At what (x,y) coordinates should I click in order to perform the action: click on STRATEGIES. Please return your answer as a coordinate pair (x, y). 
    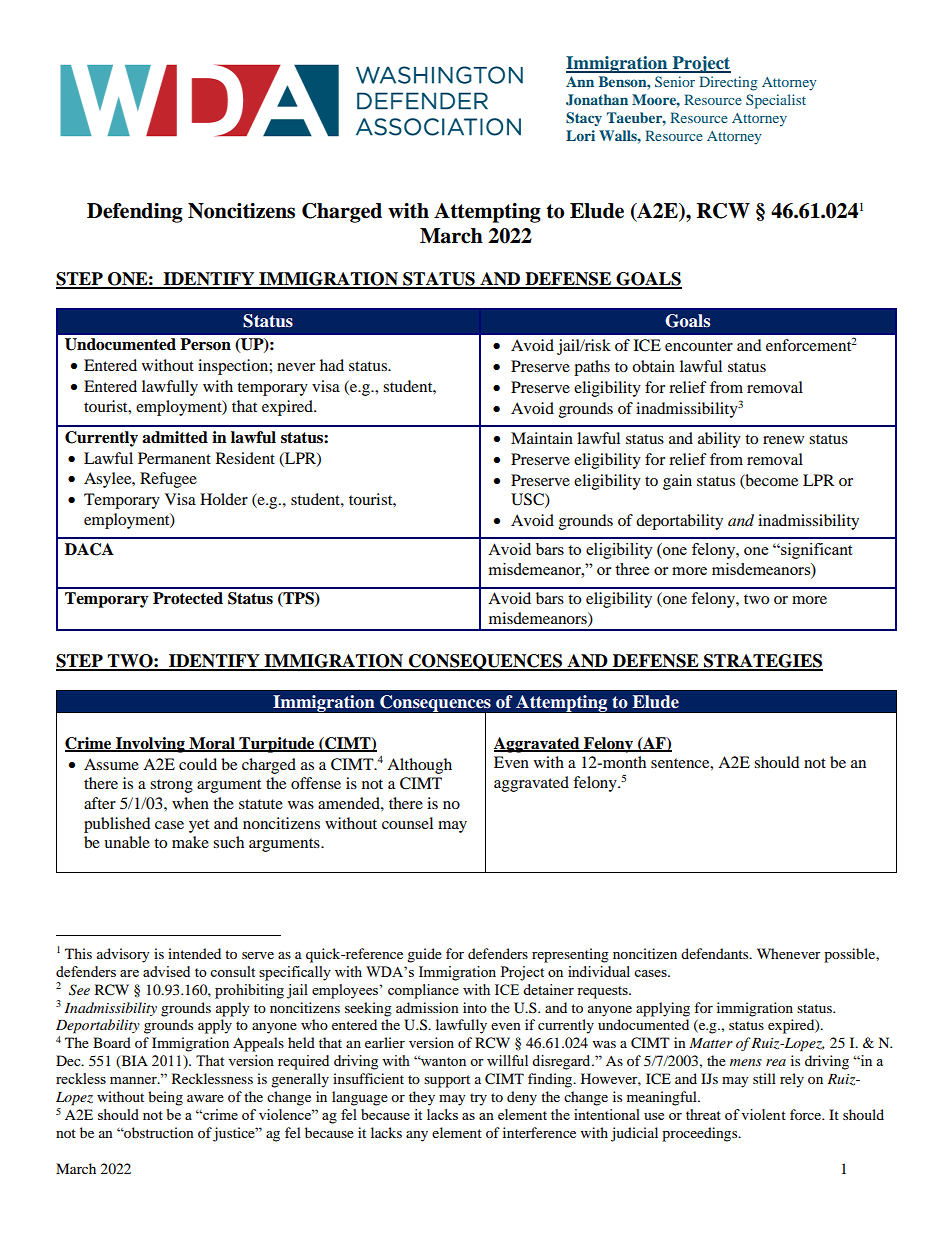
    Looking at the image, I should click on (762, 662).
